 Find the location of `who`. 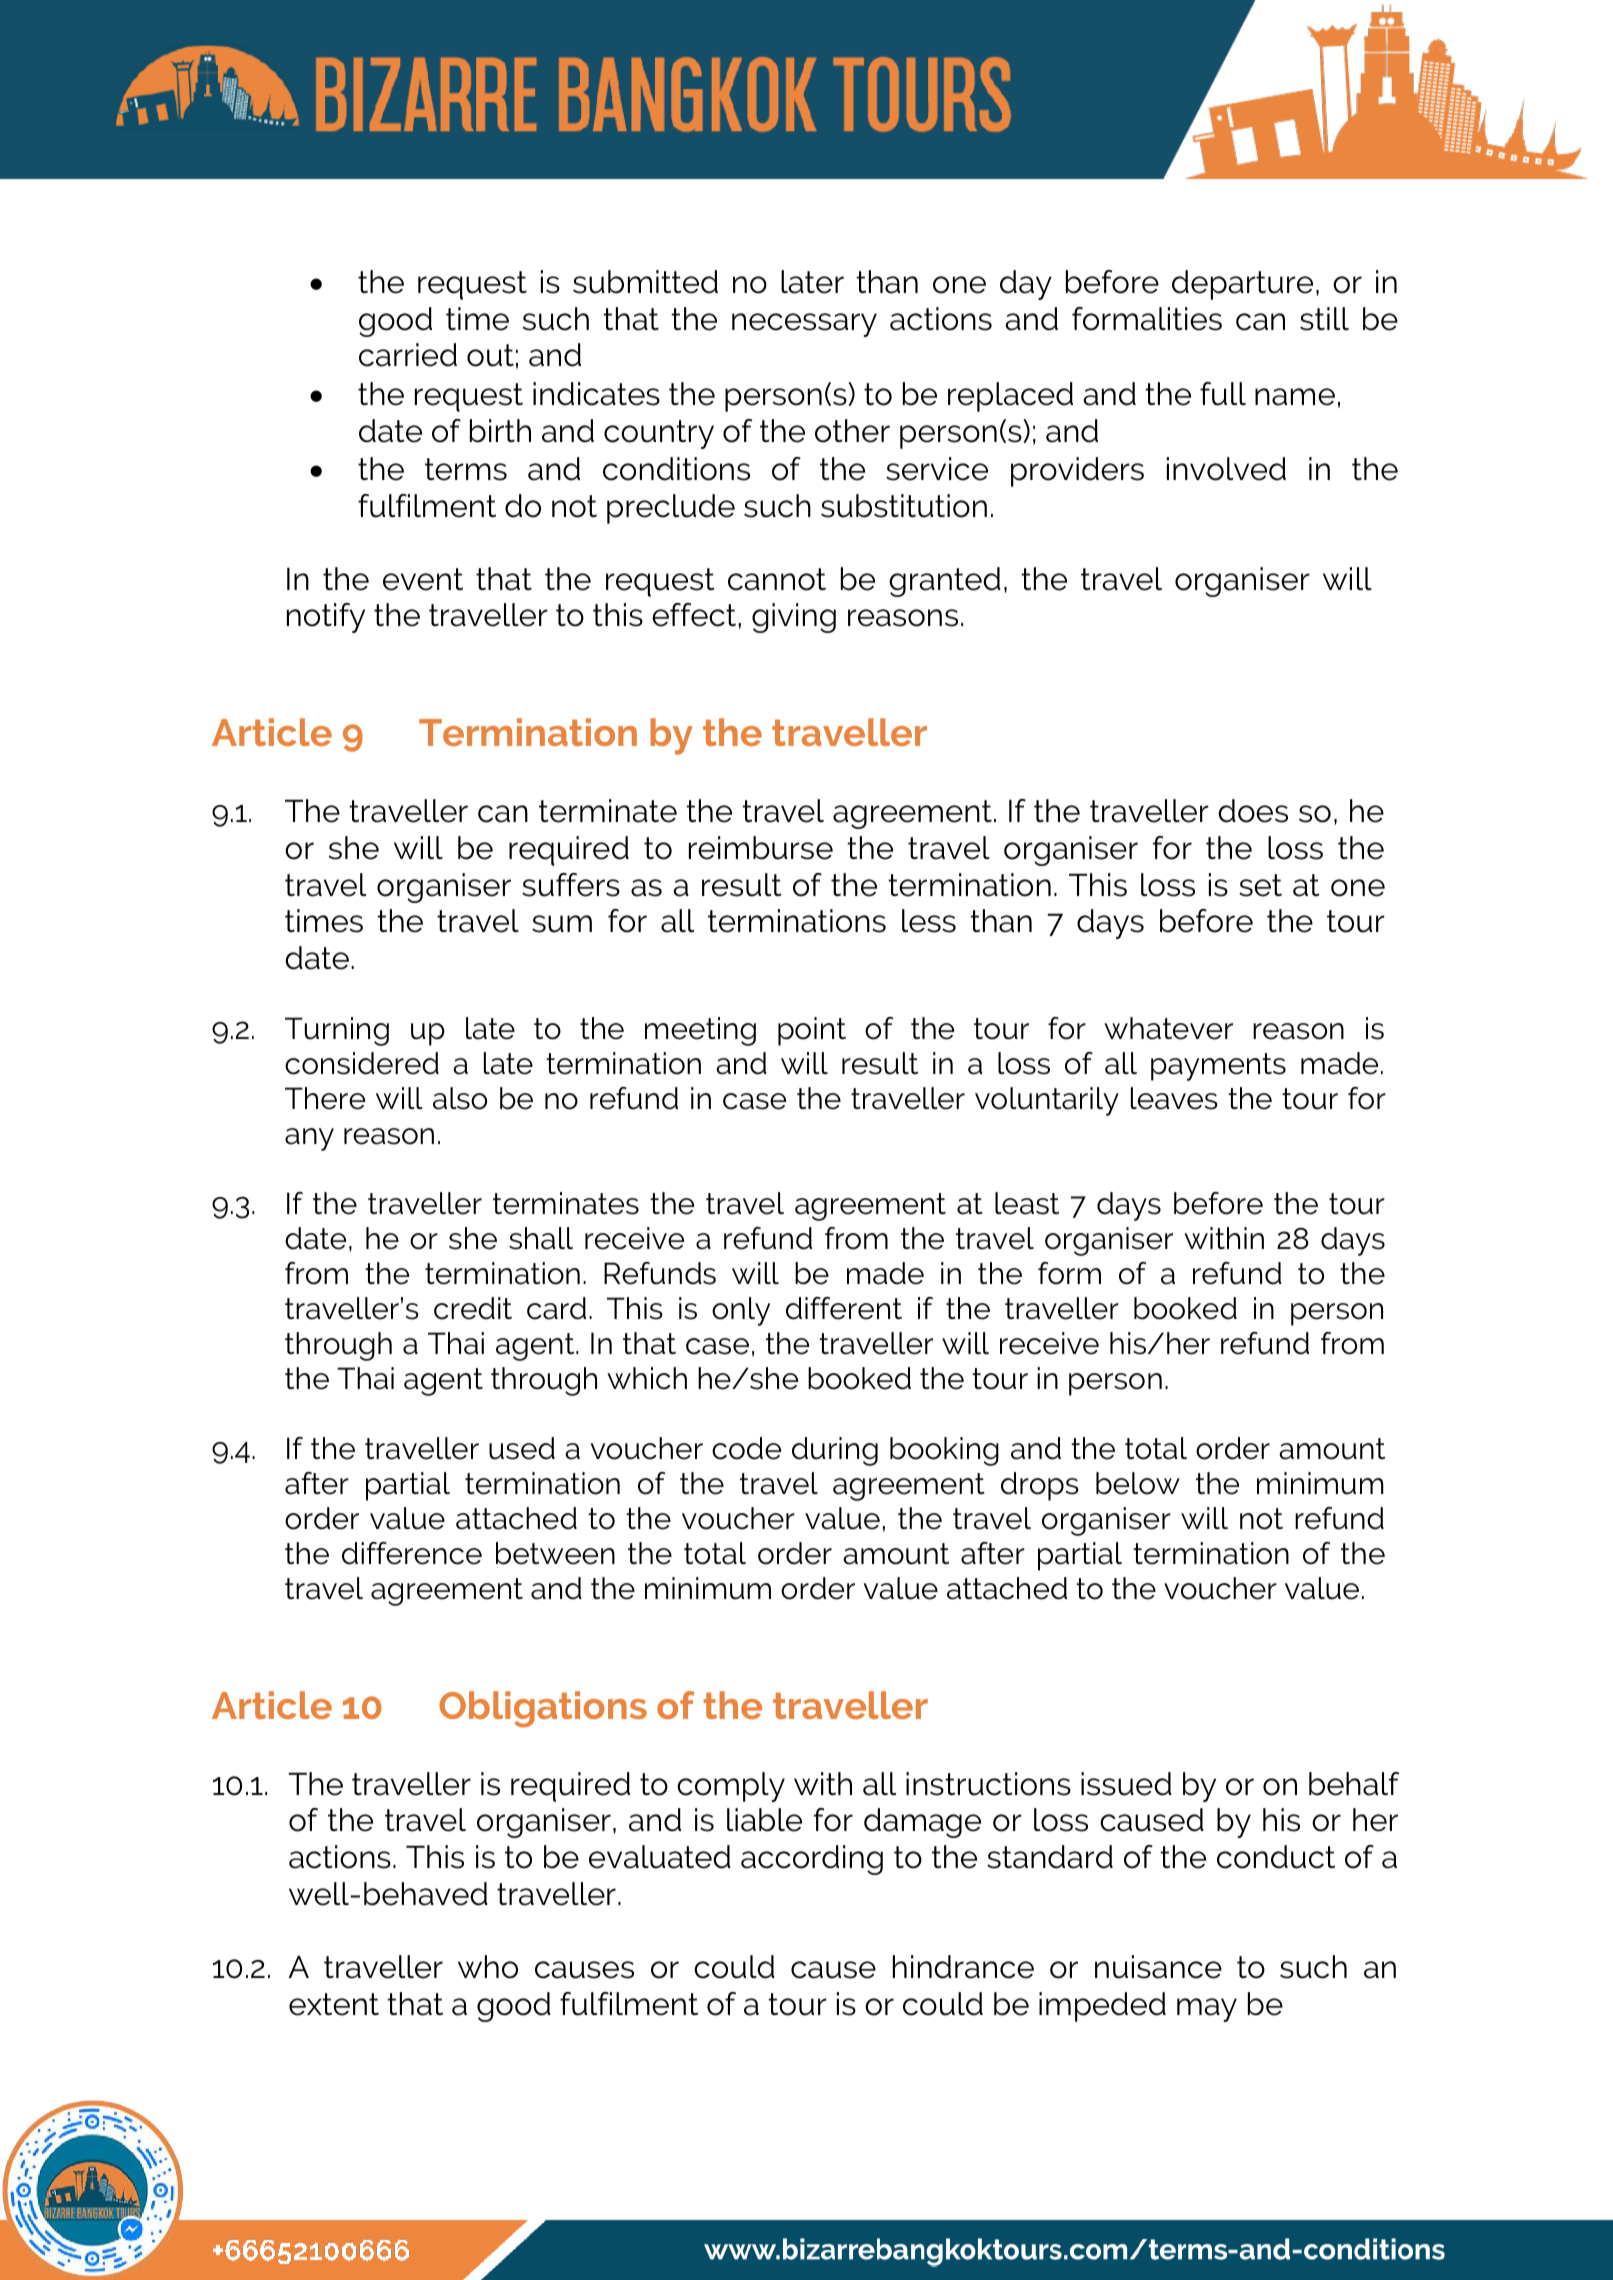

who is located at coordinates (488, 1967).
